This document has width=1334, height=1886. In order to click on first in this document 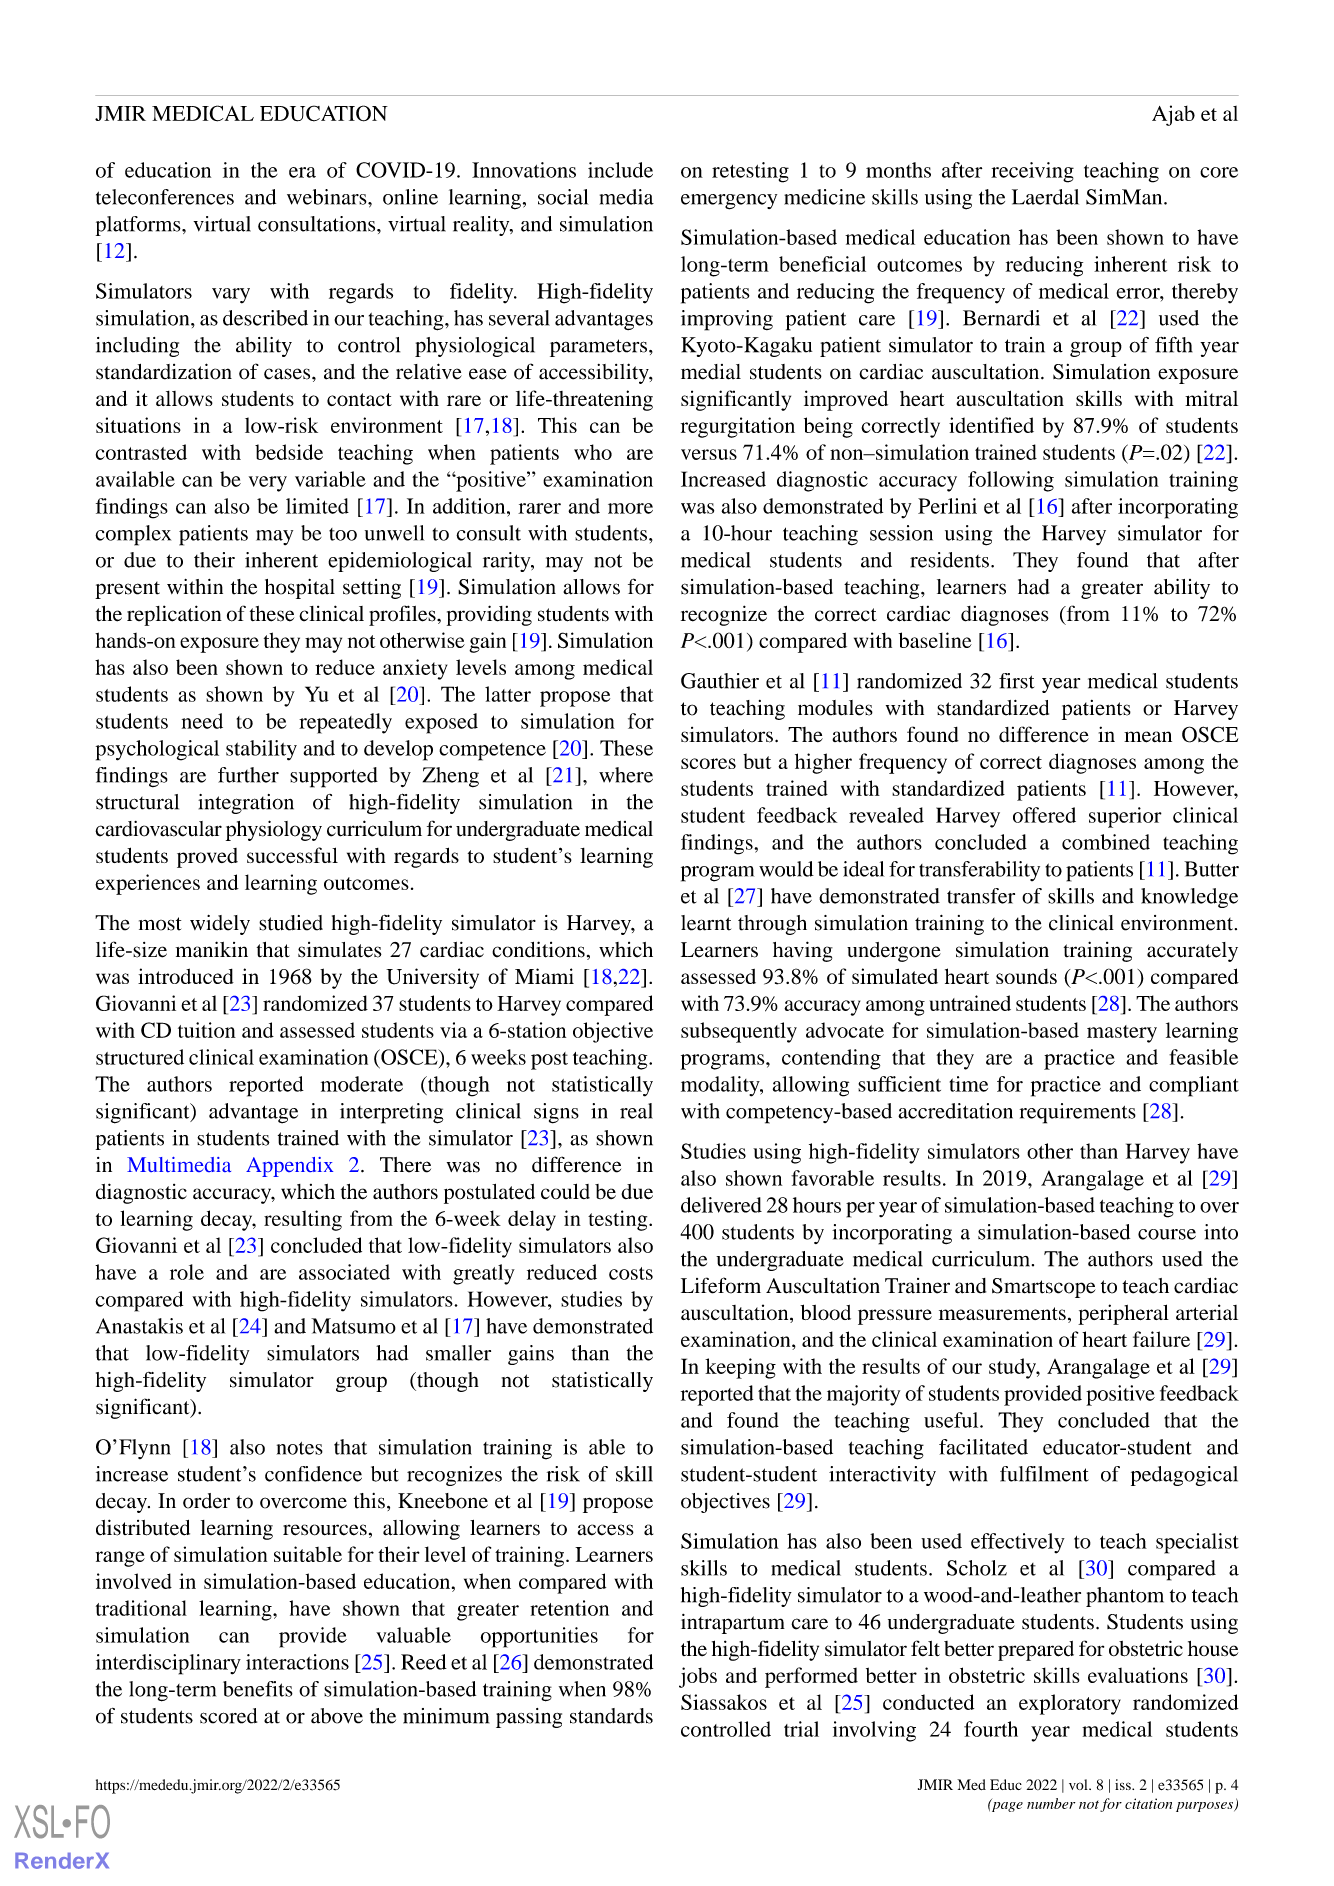, I will do `click(1016, 681)`.
